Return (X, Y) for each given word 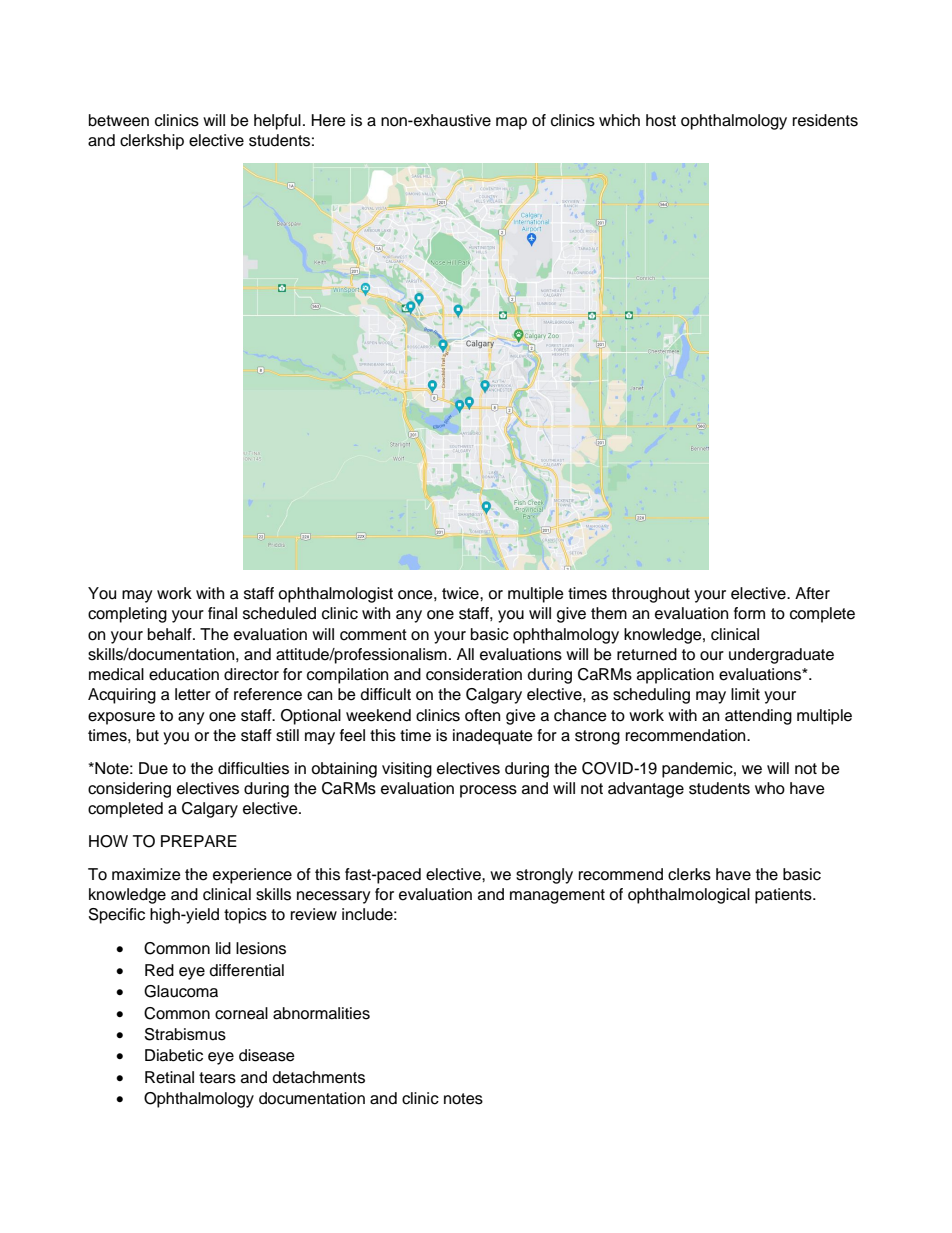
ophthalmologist (335, 595)
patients (784, 896)
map (511, 123)
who (770, 788)
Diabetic (174, 1055)
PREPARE (199, 841)
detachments (319, 1077)
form (749, 613)
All (465, 654)
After (812, 593)
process (488, 791)
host (661, 120)
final (222, 613)
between (119, 120)
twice (461, 593)
